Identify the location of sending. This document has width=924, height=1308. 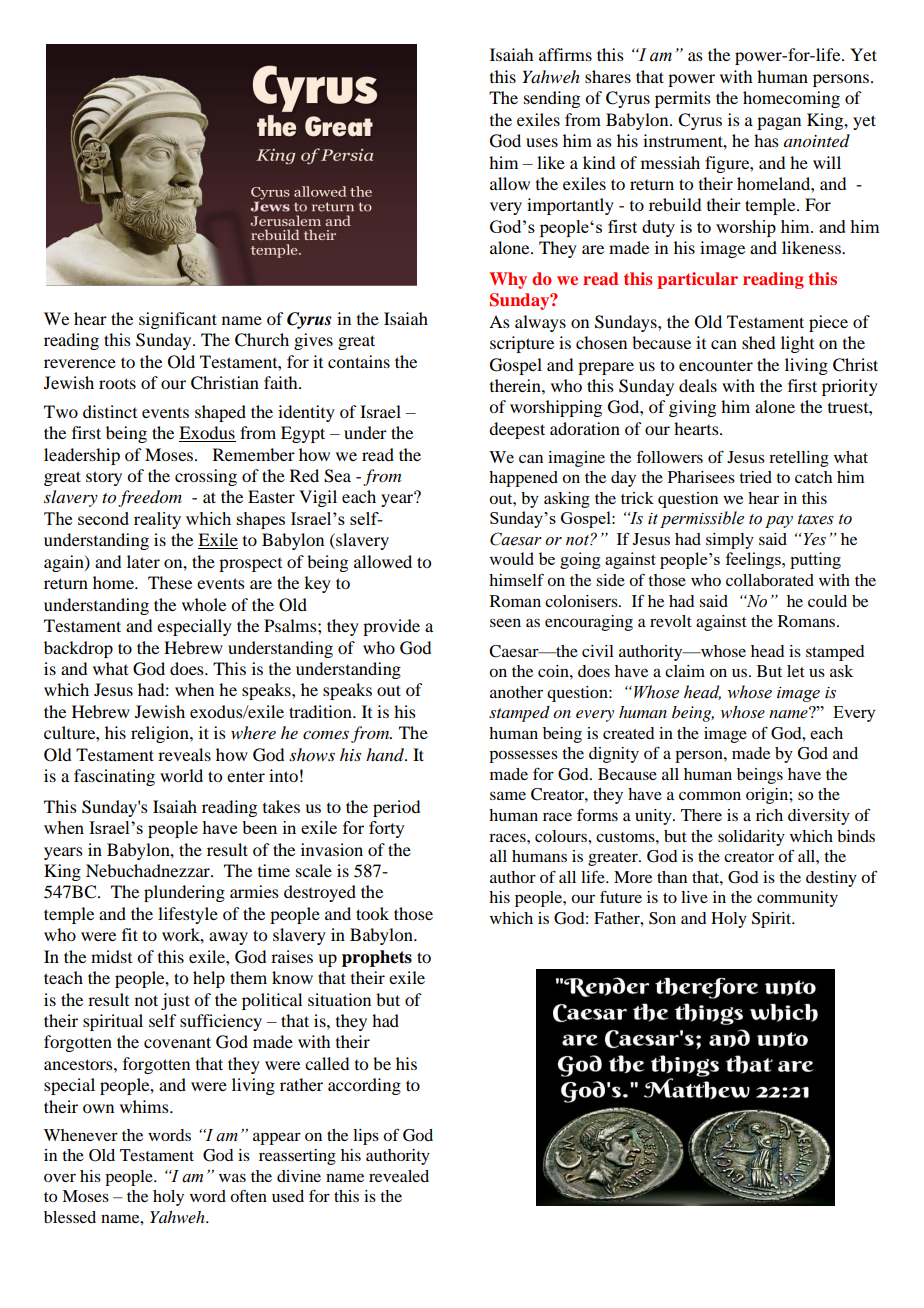
(552, 99).
